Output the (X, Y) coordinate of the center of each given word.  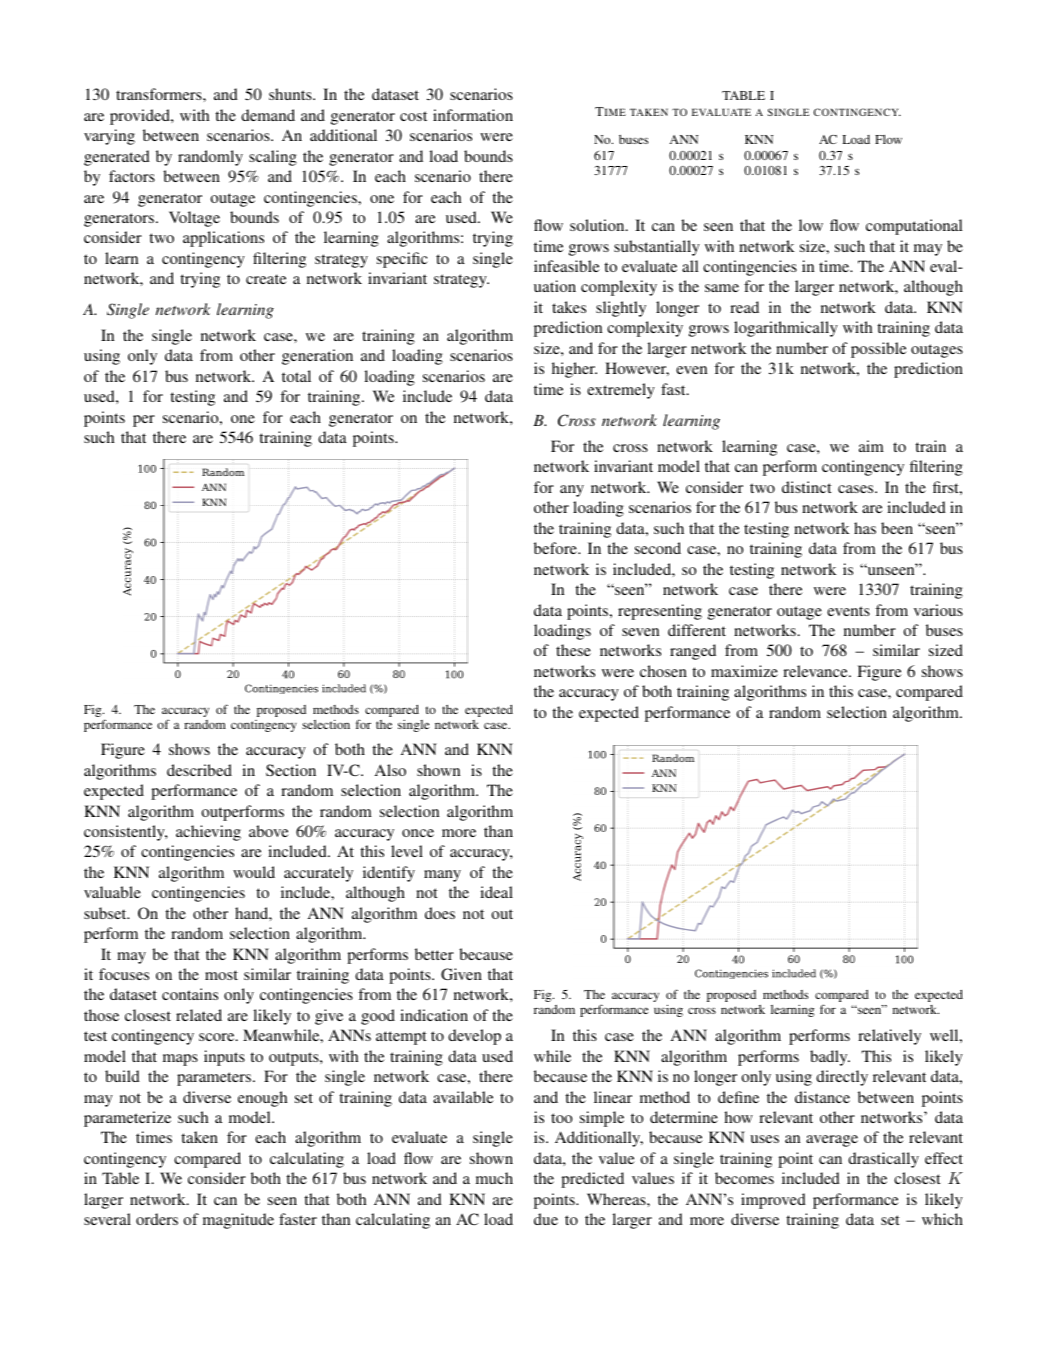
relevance (816, 671)
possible (879, 350)
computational (914, 227)
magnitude (238, 1221)
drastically (883, 1160)
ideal (496, 892)
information (473, 115)
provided (141, 117)
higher (574, 370)
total (296, 376)
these (573, 650)
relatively (889, 1037)
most (221, 975)
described (199, 770)
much (494, 1178)
